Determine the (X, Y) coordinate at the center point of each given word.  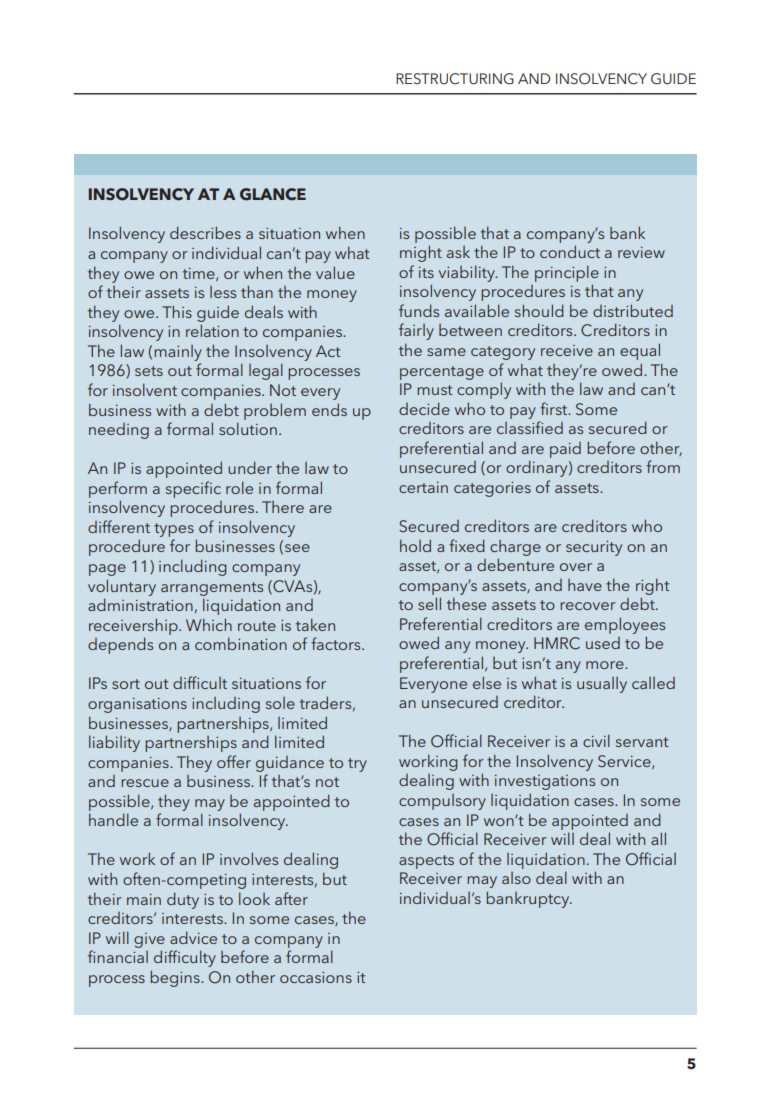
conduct (570, 251)
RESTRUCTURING (455, 79)
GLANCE (273, 194)
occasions (316, 977)
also (516, 878)
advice (193, 937)
